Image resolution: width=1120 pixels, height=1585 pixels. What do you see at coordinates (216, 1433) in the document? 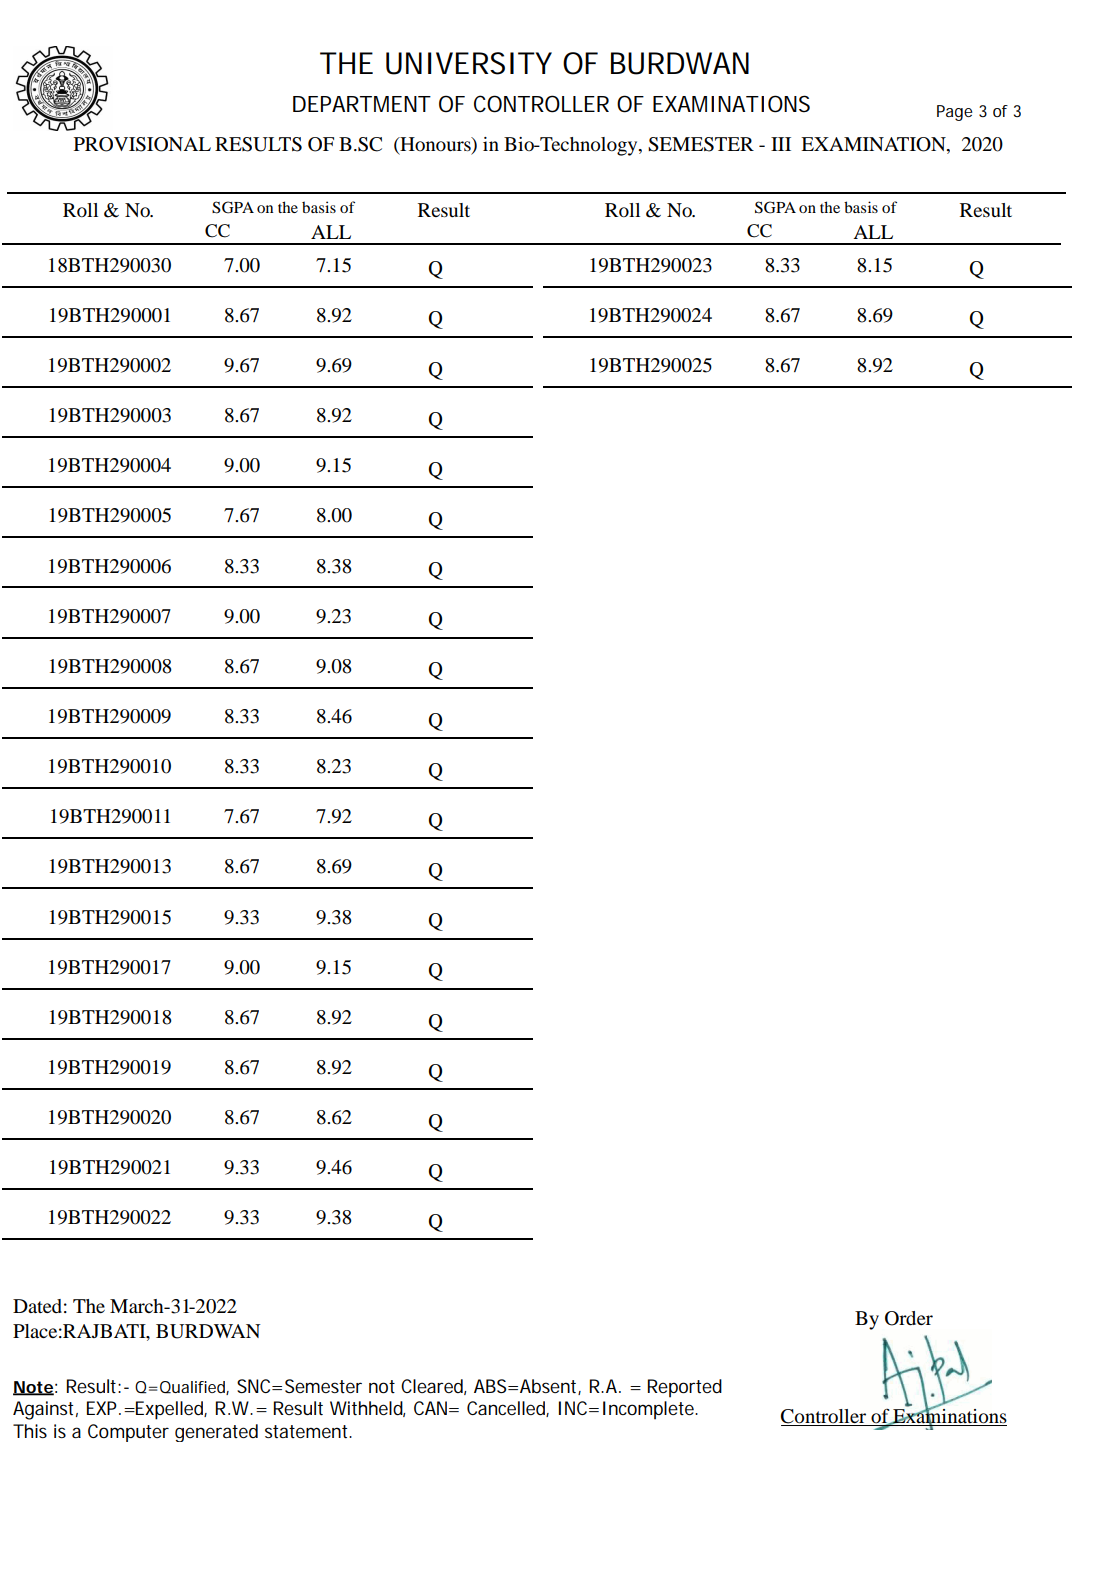
I see `generated` at bounding box center [216, 1433].
